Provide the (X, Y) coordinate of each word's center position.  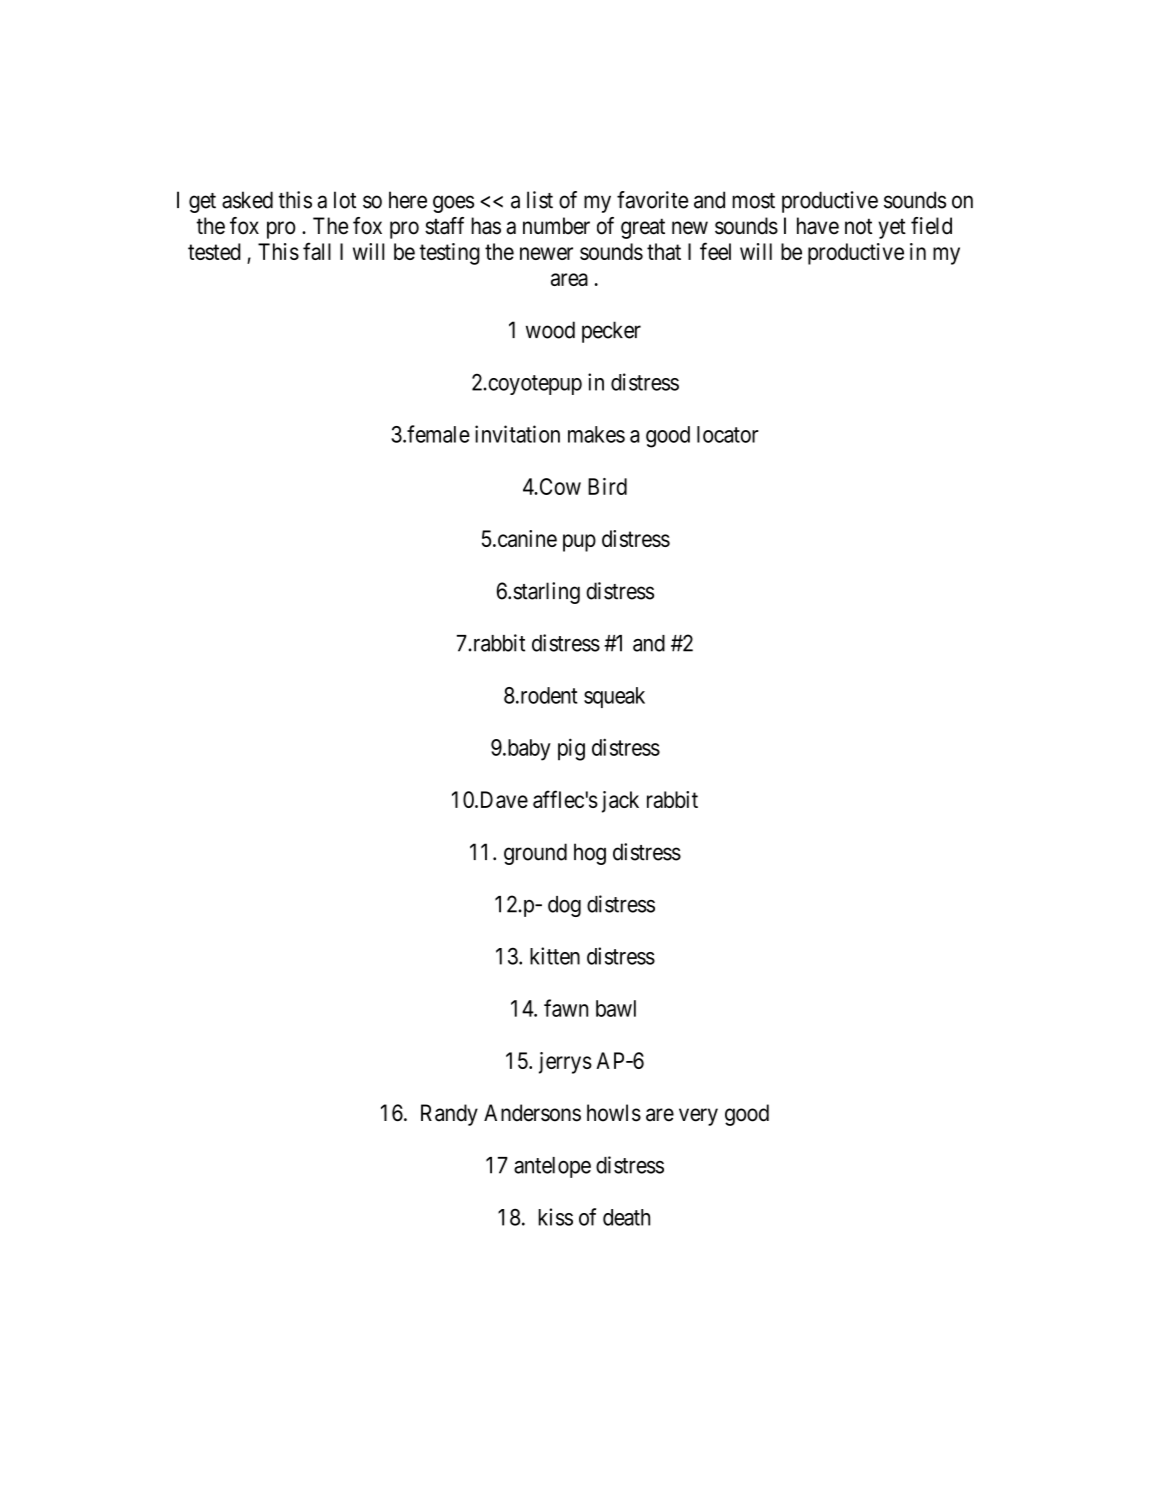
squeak (614, 697)
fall (317, 251)
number (556, 226)
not (858, 226)
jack (620, 802)
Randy (449, 1115)
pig (571, 749)
